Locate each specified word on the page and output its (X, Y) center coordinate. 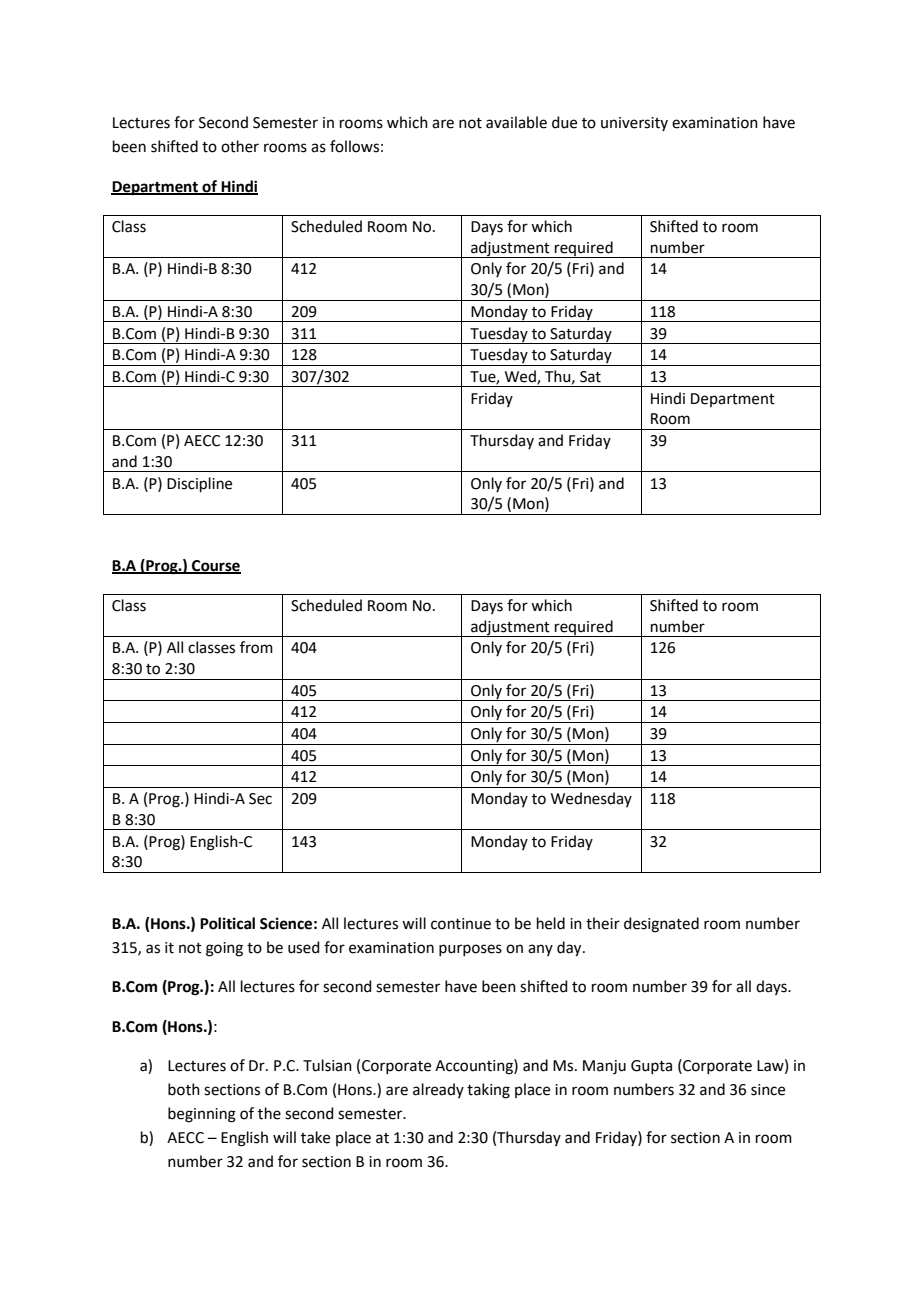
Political (227, 923)
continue (461, 924)
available (516, 122)
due (564, 122)
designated (661, 925)
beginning (202, 1115)
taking (488, 1091)
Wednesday (591, 799)
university (634, 124)
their (603, 923)
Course (215, 566)
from (256, 647)
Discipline (199, 484)
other (240, 146)
